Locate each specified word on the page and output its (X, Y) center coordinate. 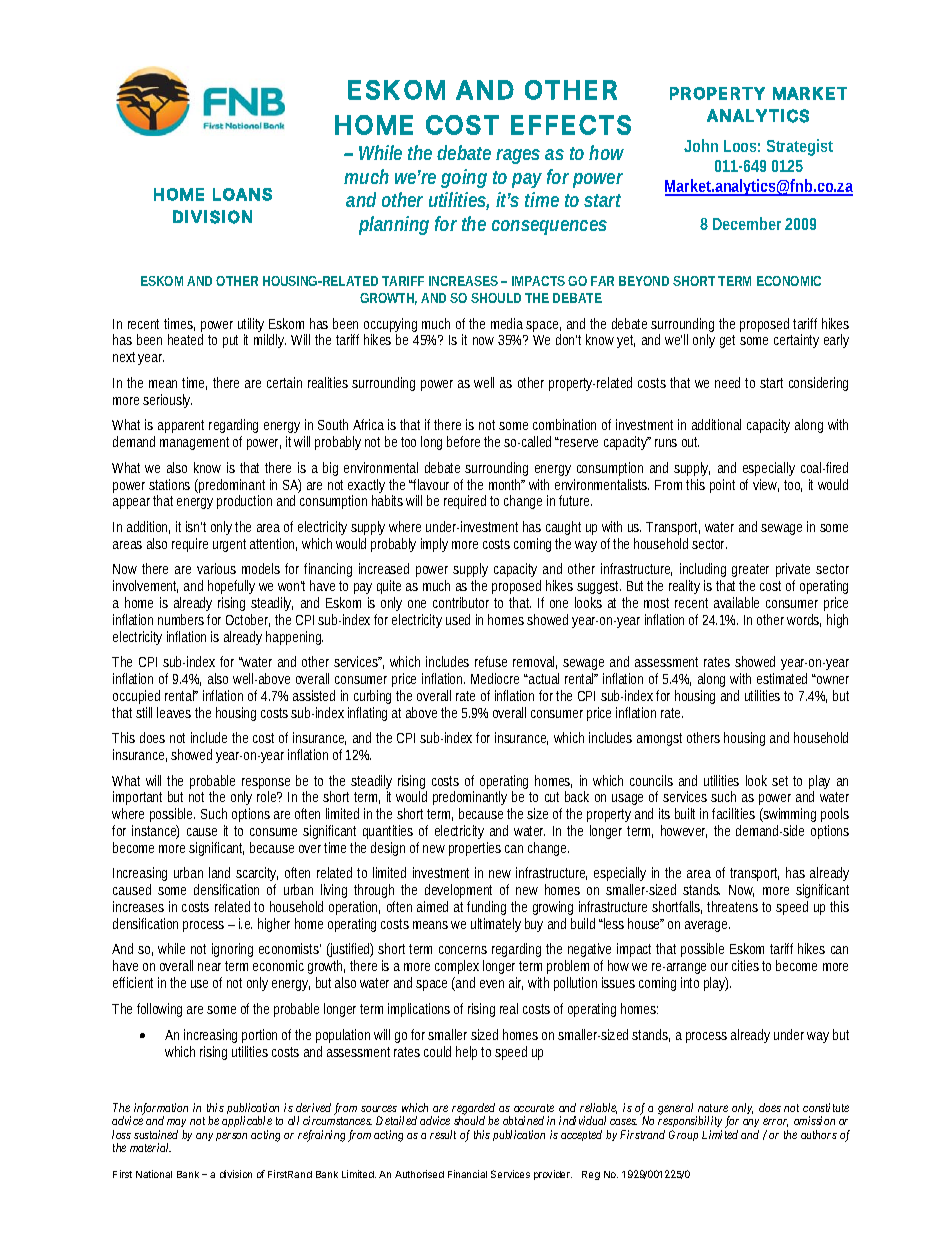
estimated (782, 678)
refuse (491, 661)
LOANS (242, 194)
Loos (742, 146)
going (464, 178)
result (443, 1134)
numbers (181, 619)
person (231, 1136)
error (775, 1122)
